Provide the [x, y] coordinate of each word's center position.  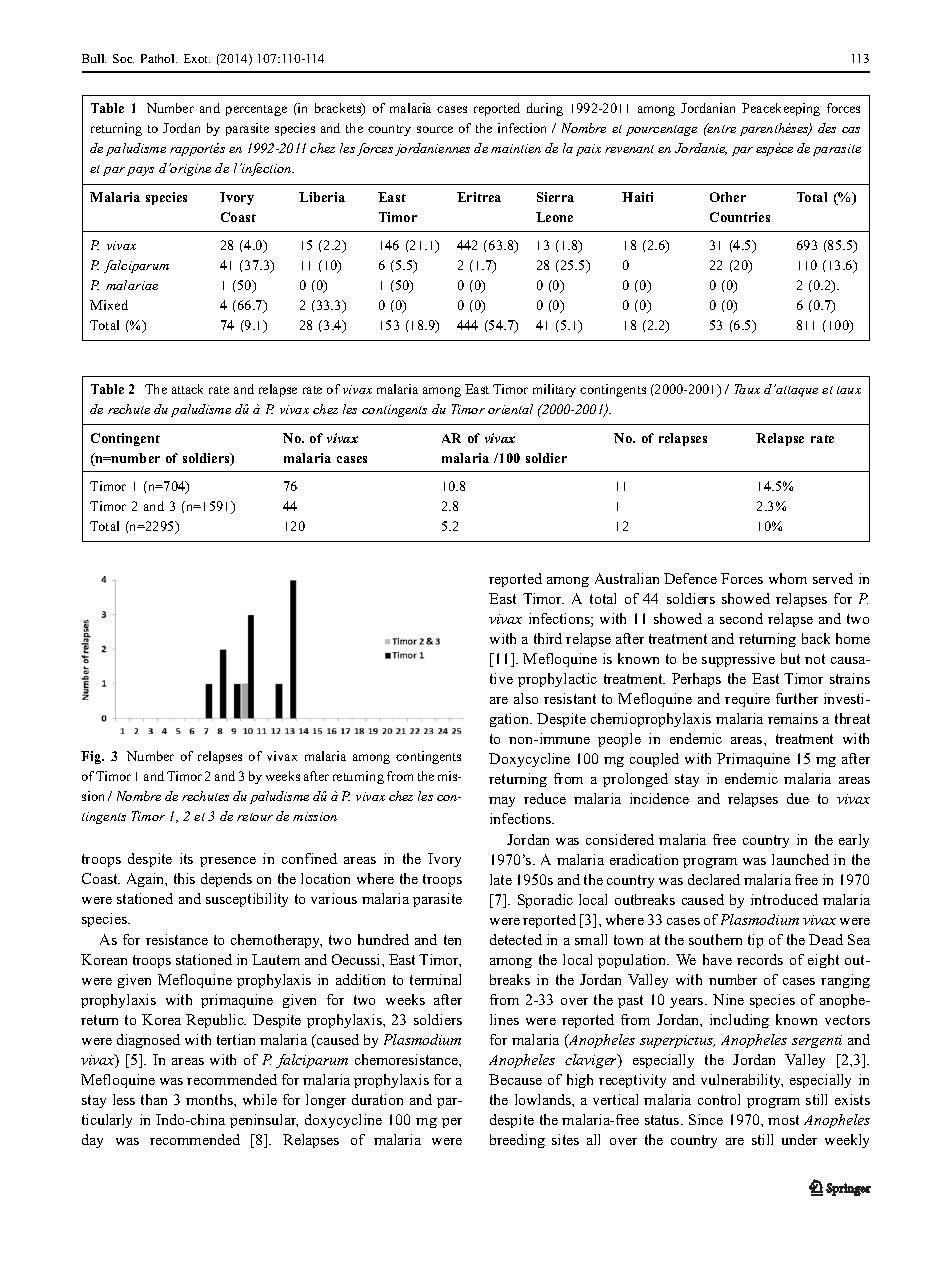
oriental [510, 409]
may [502, 802]
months [210, 1099]
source [435, 129]
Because [515, 1079]
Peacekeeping [781, 109]
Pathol [159, 58]
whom [788, 578]
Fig [92, 757]
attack [187, 389]
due [798, 798]
